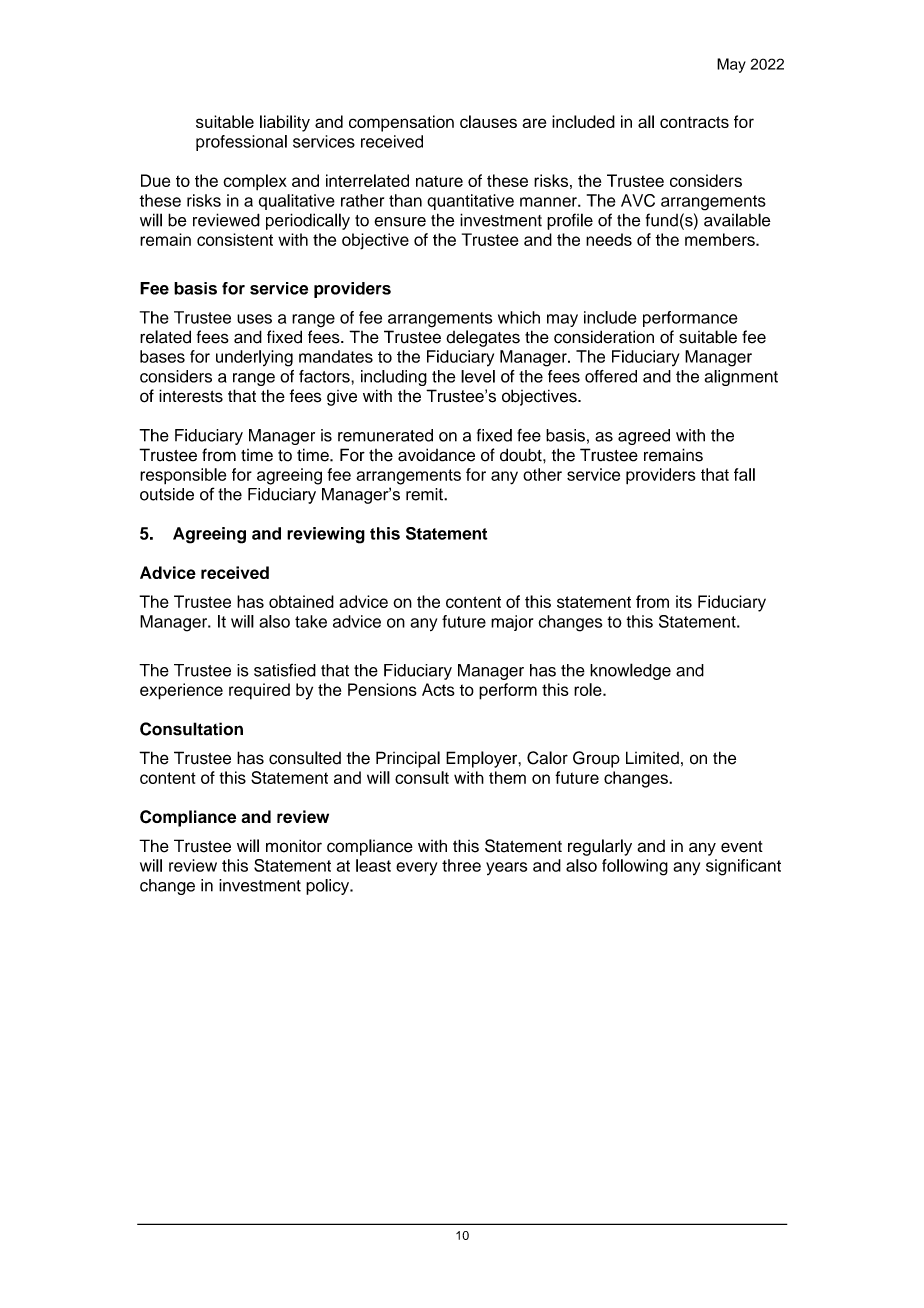 This screenshot has height=1308, width=924. What do you see at coordinates (254, 358) in the screenshot?
I see `underlying` at bounding box center [254, 358].
